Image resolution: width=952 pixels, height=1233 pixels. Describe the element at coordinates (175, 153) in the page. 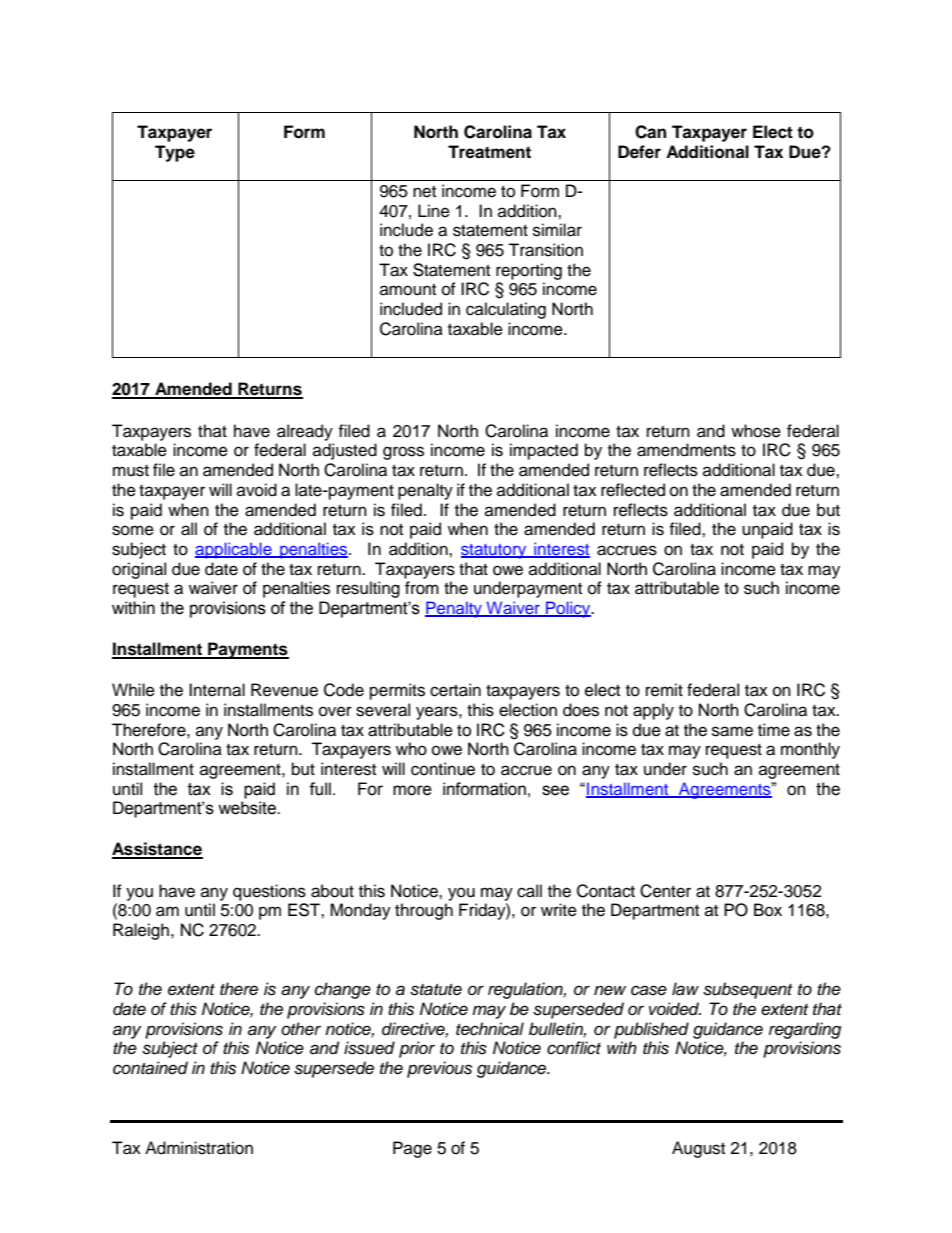

I see `Type` at that location.
